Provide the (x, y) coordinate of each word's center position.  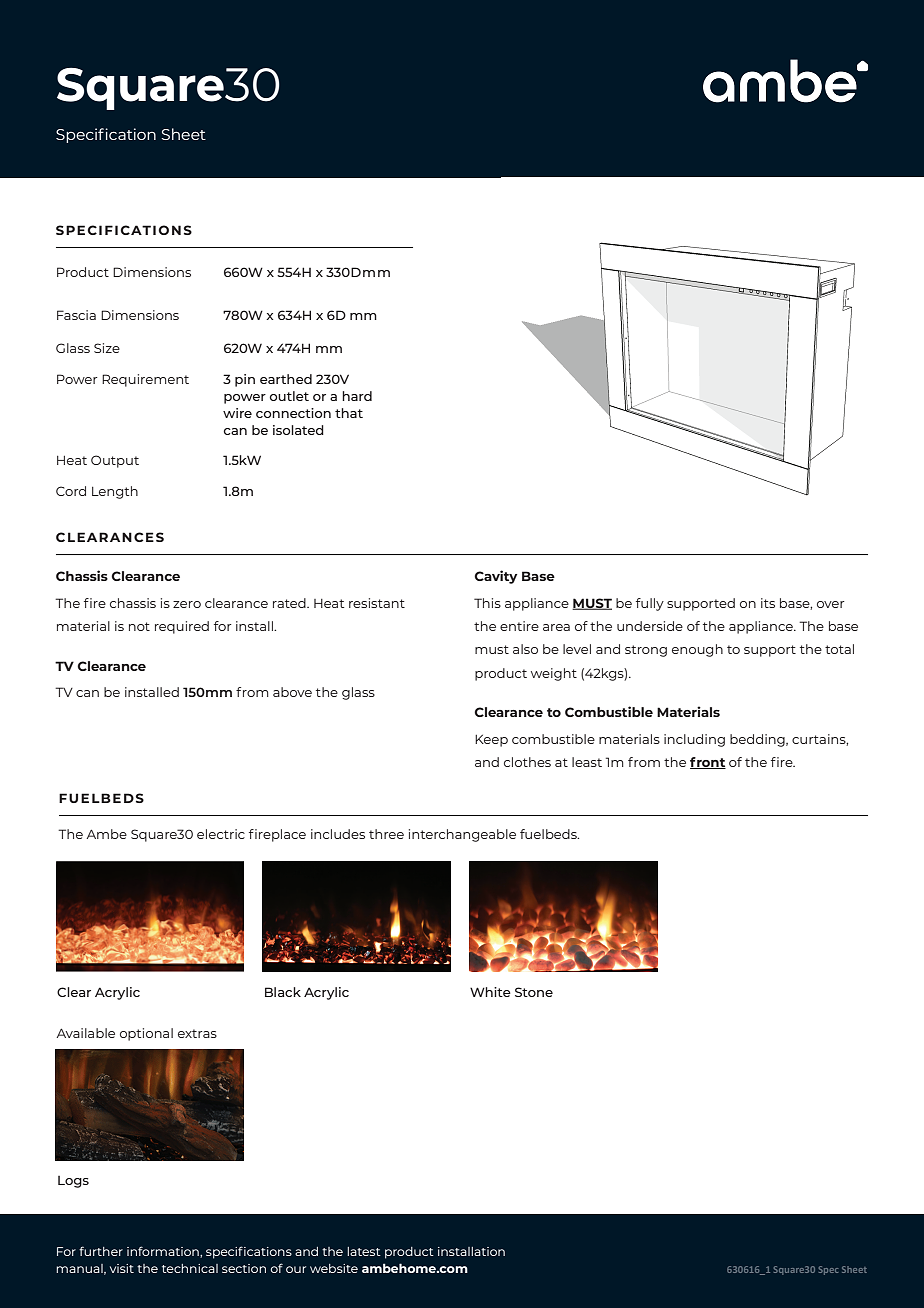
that (349, 413)
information (164, 1252)
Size (107, 348)
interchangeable (462, 835)
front (708, 763)
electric (221, 834)
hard (357, 396)
